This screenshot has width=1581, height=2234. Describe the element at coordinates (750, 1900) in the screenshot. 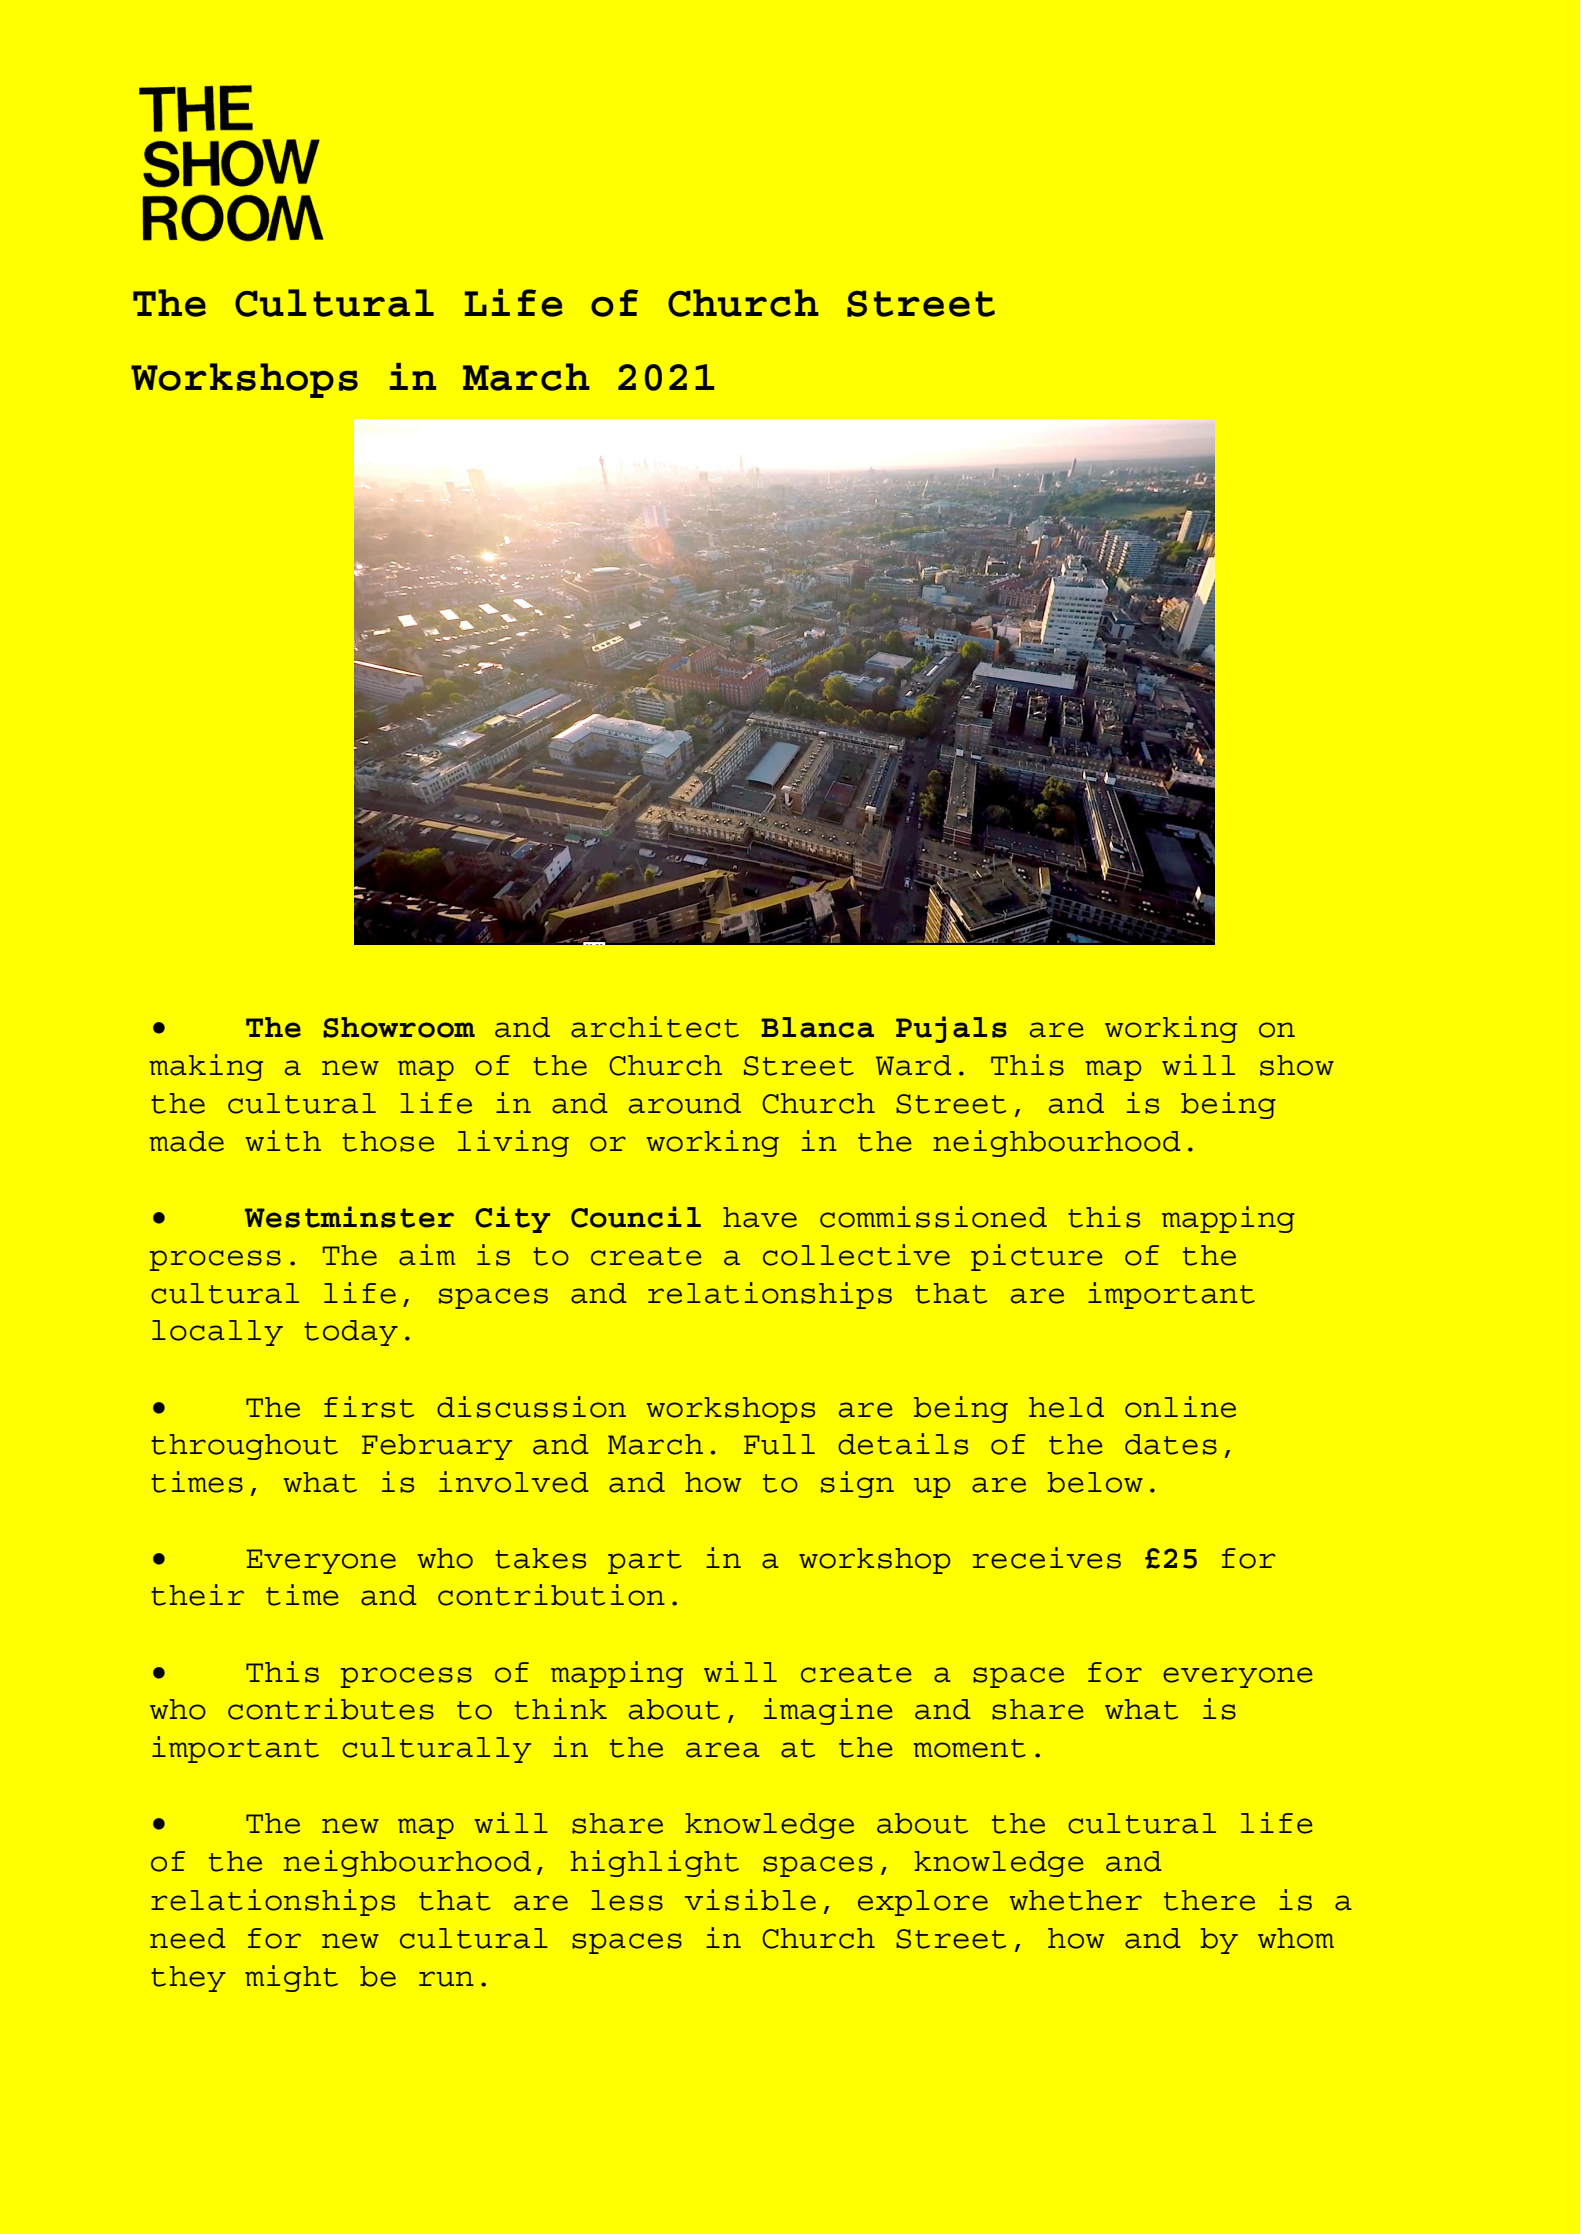

I see `visible` at that location.
